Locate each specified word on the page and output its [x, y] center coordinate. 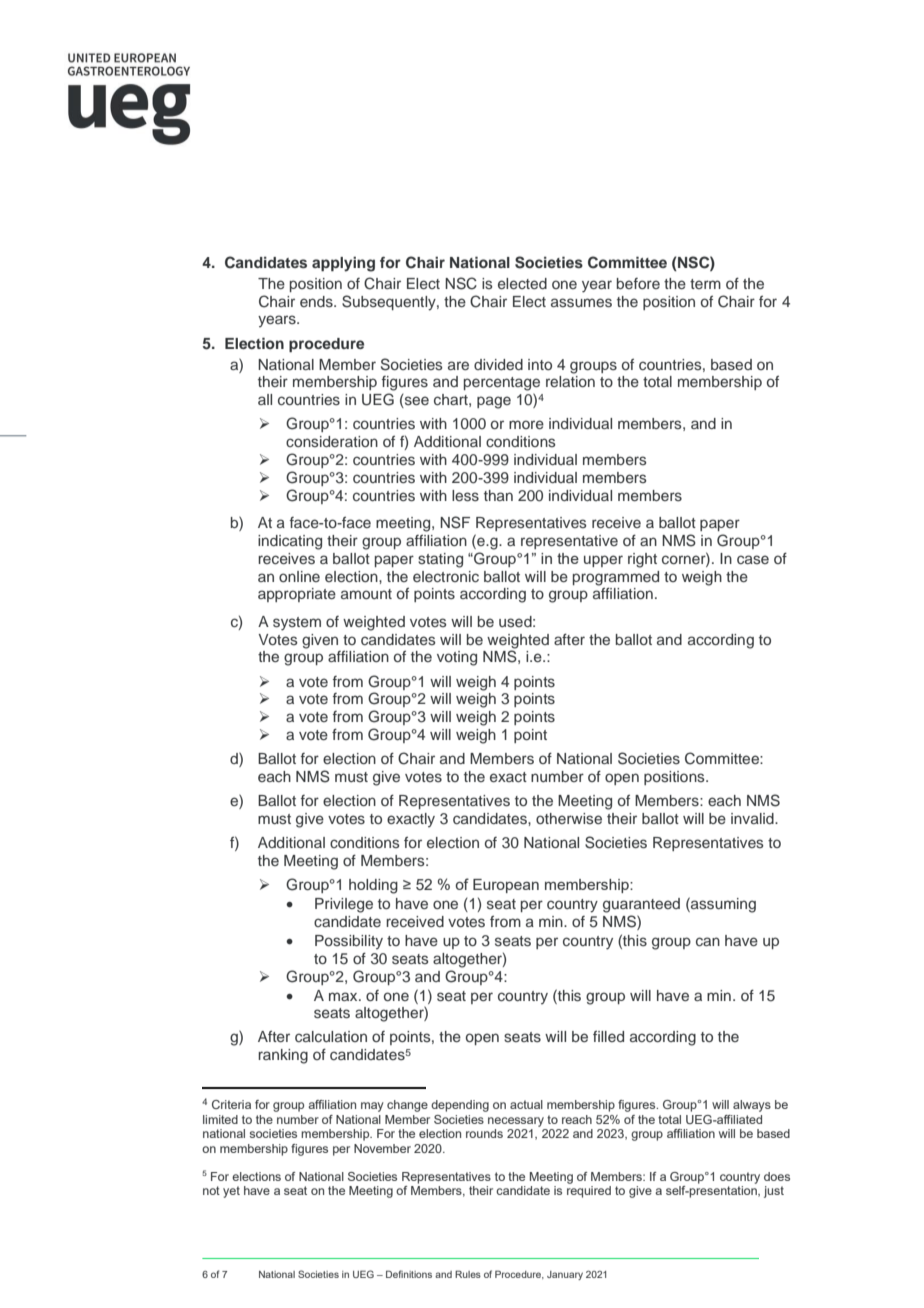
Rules [468, 1274]
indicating [290, 542]
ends [317, 301]
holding [373, 886]
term [705, 284]
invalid [753, 818]
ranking [283, 1056]
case [753, 559]
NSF [455, 522]
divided [498, 364]
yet [231, 1192]
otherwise [569, 818]
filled [608, 1036]
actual [526, 1104]
